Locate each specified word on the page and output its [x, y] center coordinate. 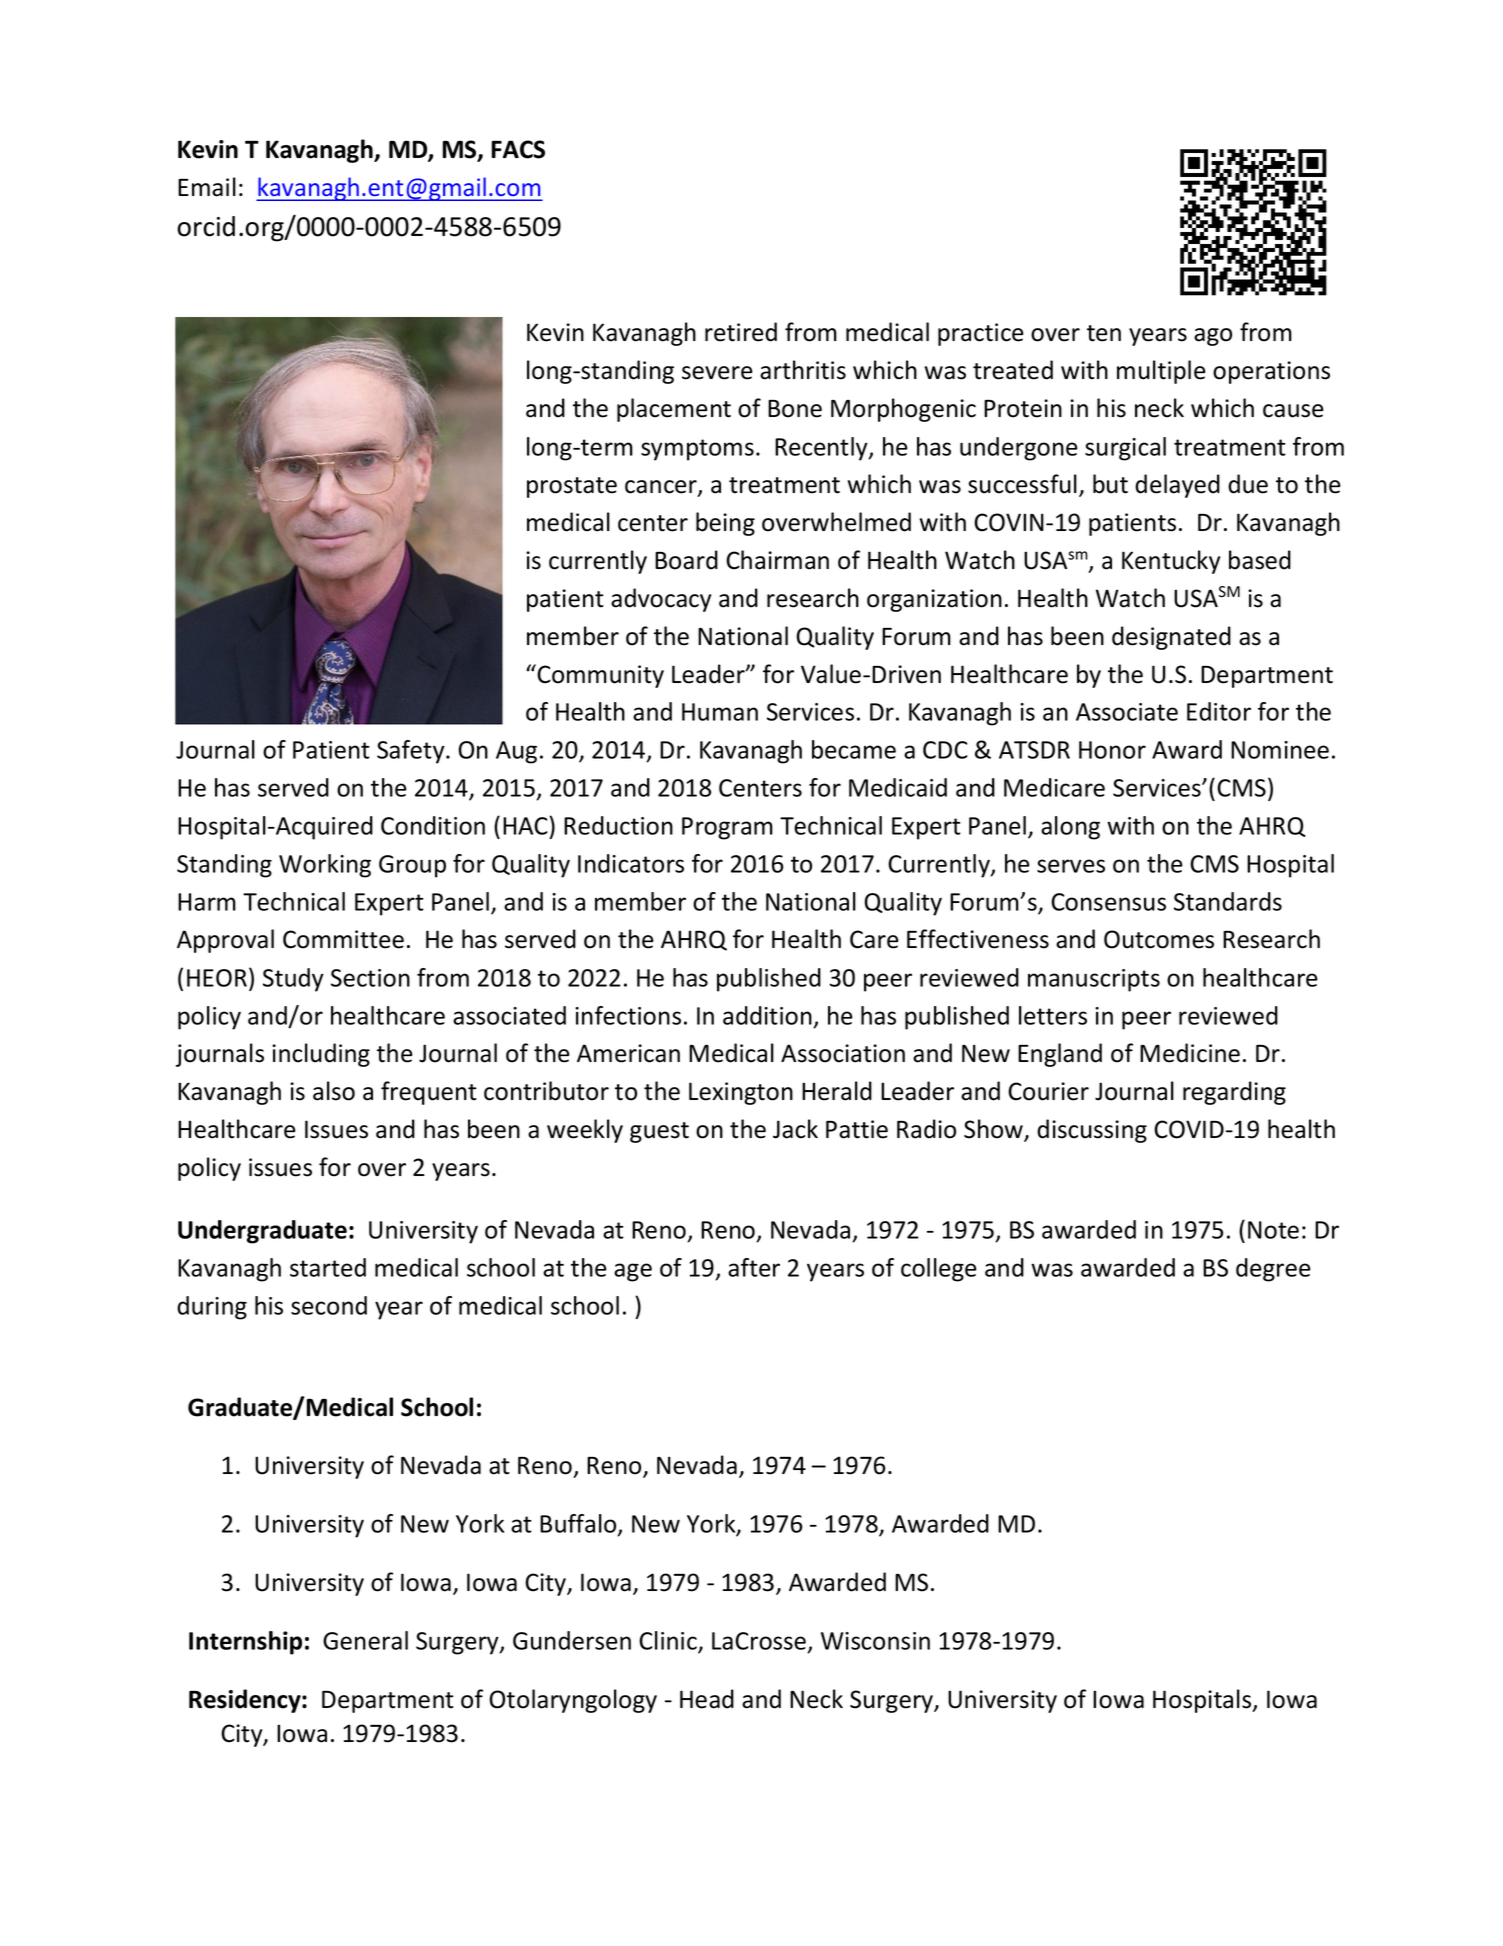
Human [720, 712]
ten [1104, 333]
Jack [795, 1129]
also [334, 1091]
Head [707, 1699]
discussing [1092, 1131]
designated [1171, 638]
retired [741, 332]
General [365, 1640]
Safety [412, 752]
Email [207, 187]
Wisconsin [875, 1641]
